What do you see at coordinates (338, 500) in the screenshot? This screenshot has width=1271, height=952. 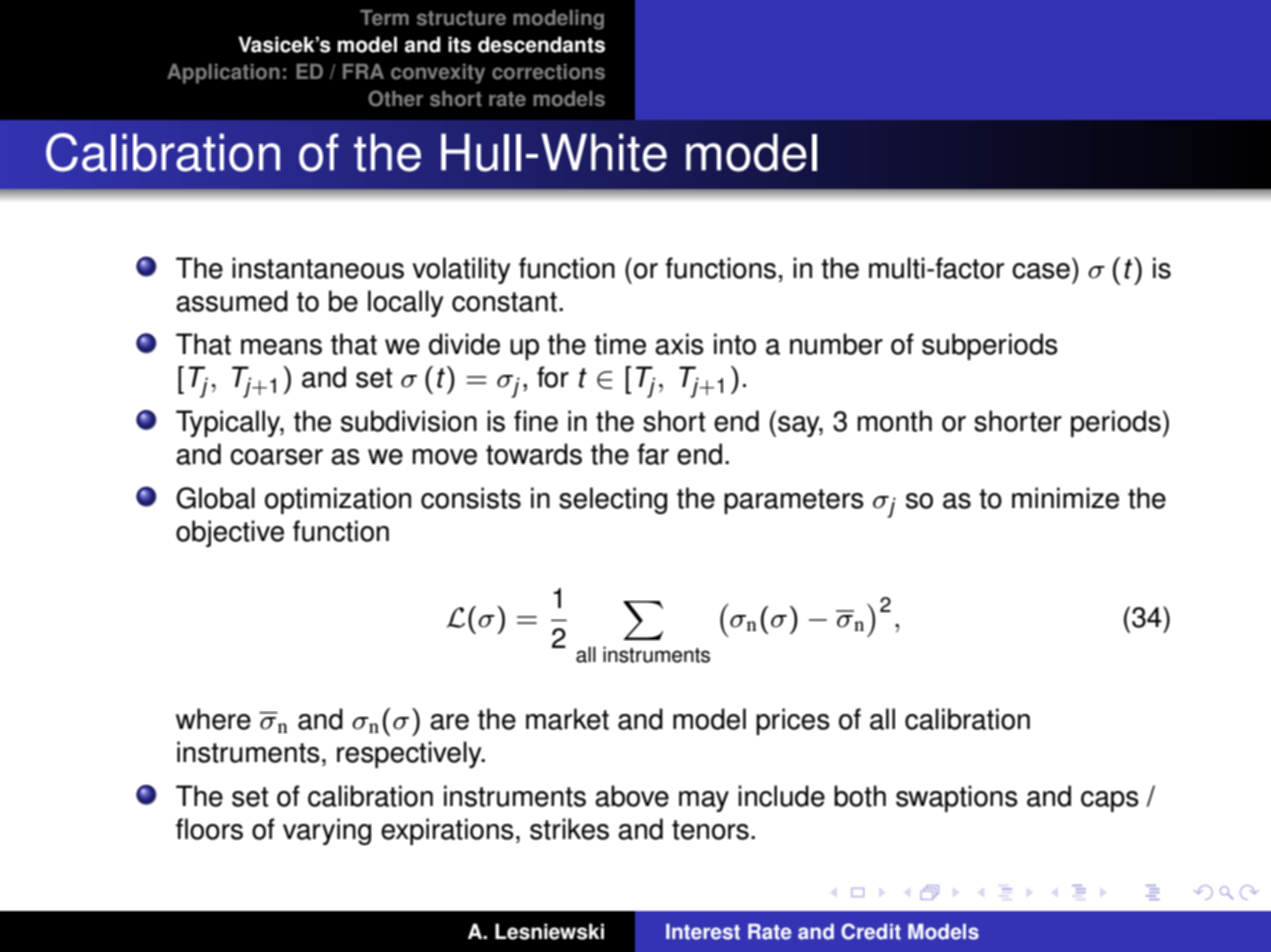 I see `optimization` at bounding box center [338, 500].
